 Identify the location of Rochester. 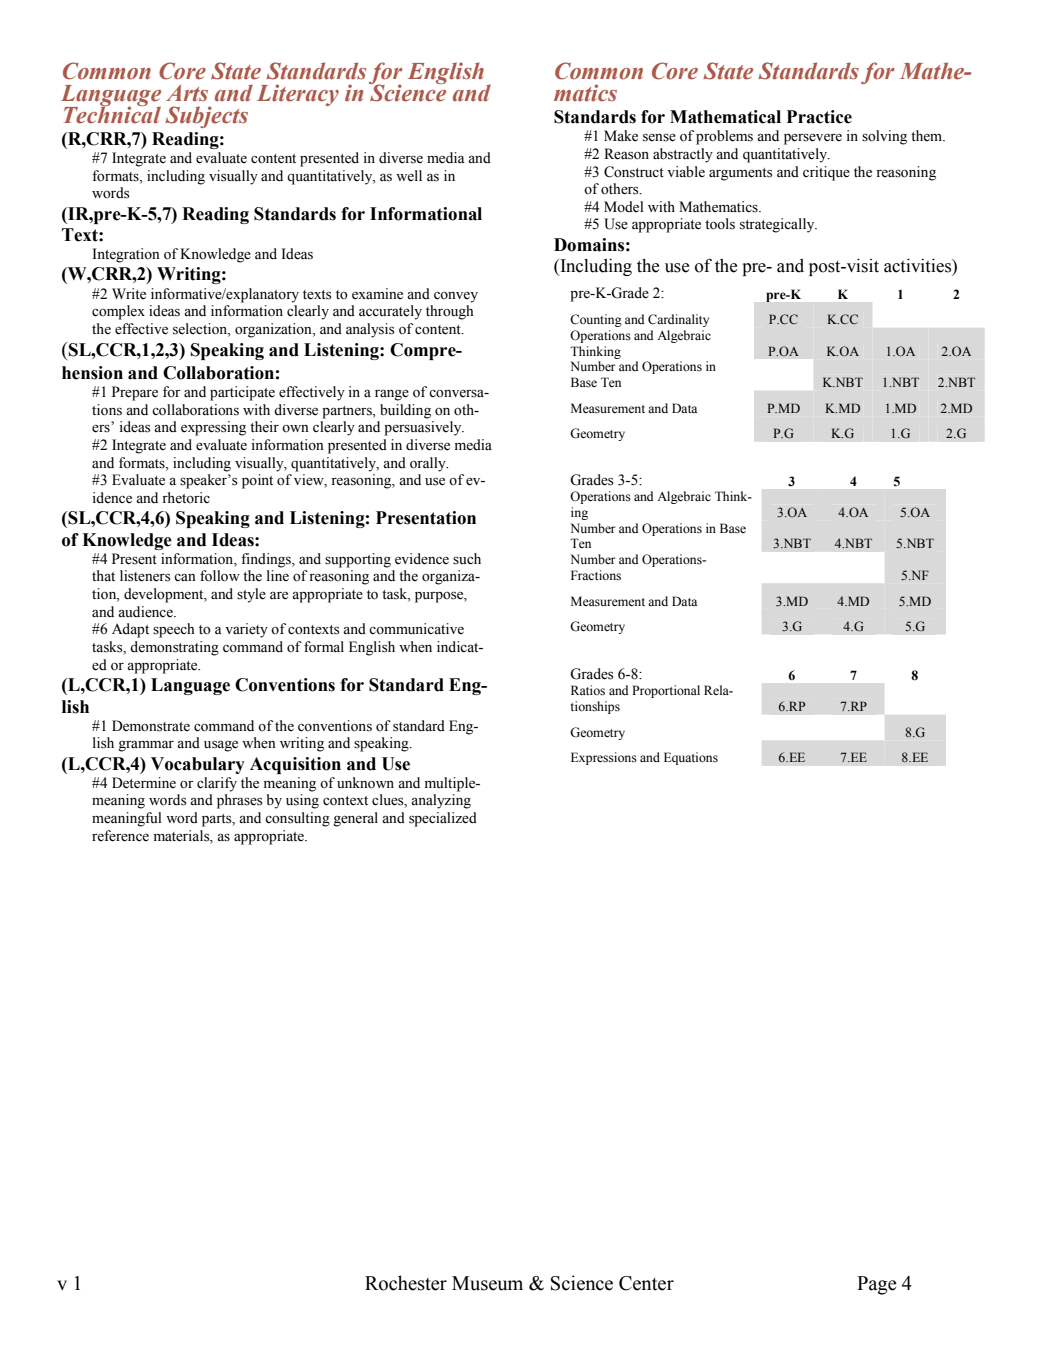
(406, 1283).
